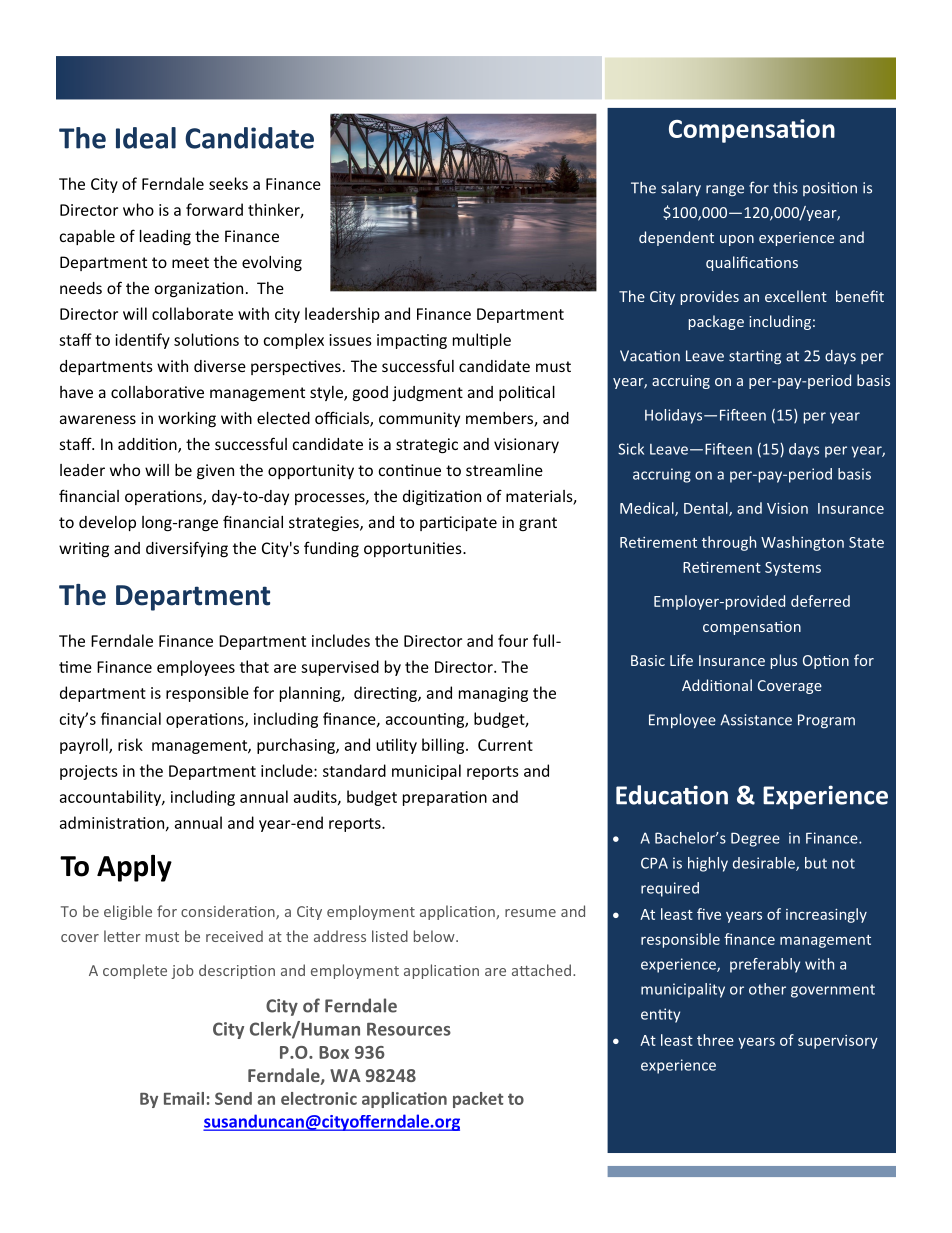 The height and width of the screenshot is (1233, 952). Describe the element at coordinates (504, 470) in the screenshot. I see `streamline` at that location.
